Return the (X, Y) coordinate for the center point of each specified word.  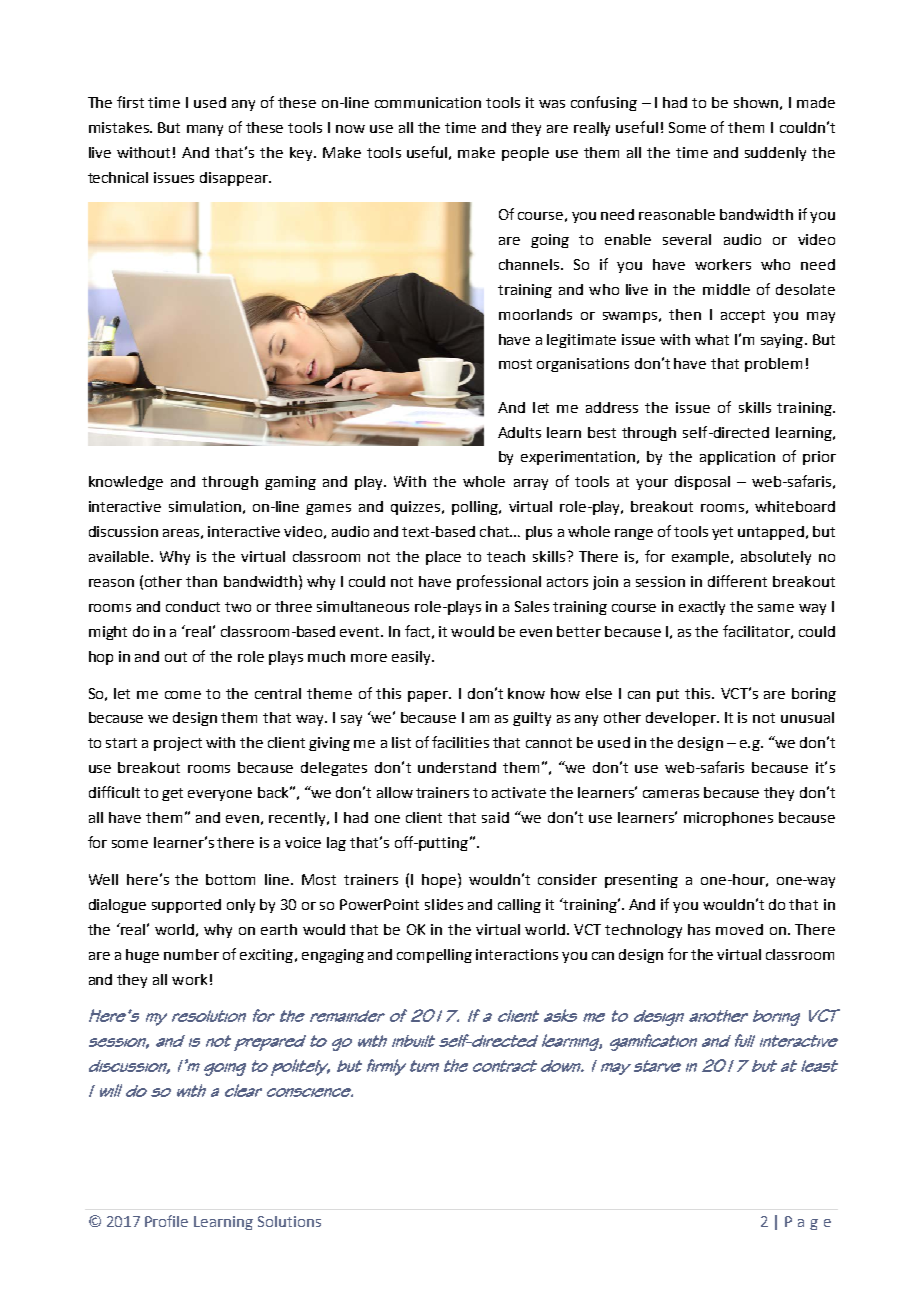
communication (428, 102)
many (205, 130)
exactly (702, 608)
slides (444, 904)
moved (739, 929)
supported (186, 906)
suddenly (775, 154)
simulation (205, 506)
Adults (519, 432)
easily (412, 658)
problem (773, 365)
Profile (166, 1221)
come (183, 695)
